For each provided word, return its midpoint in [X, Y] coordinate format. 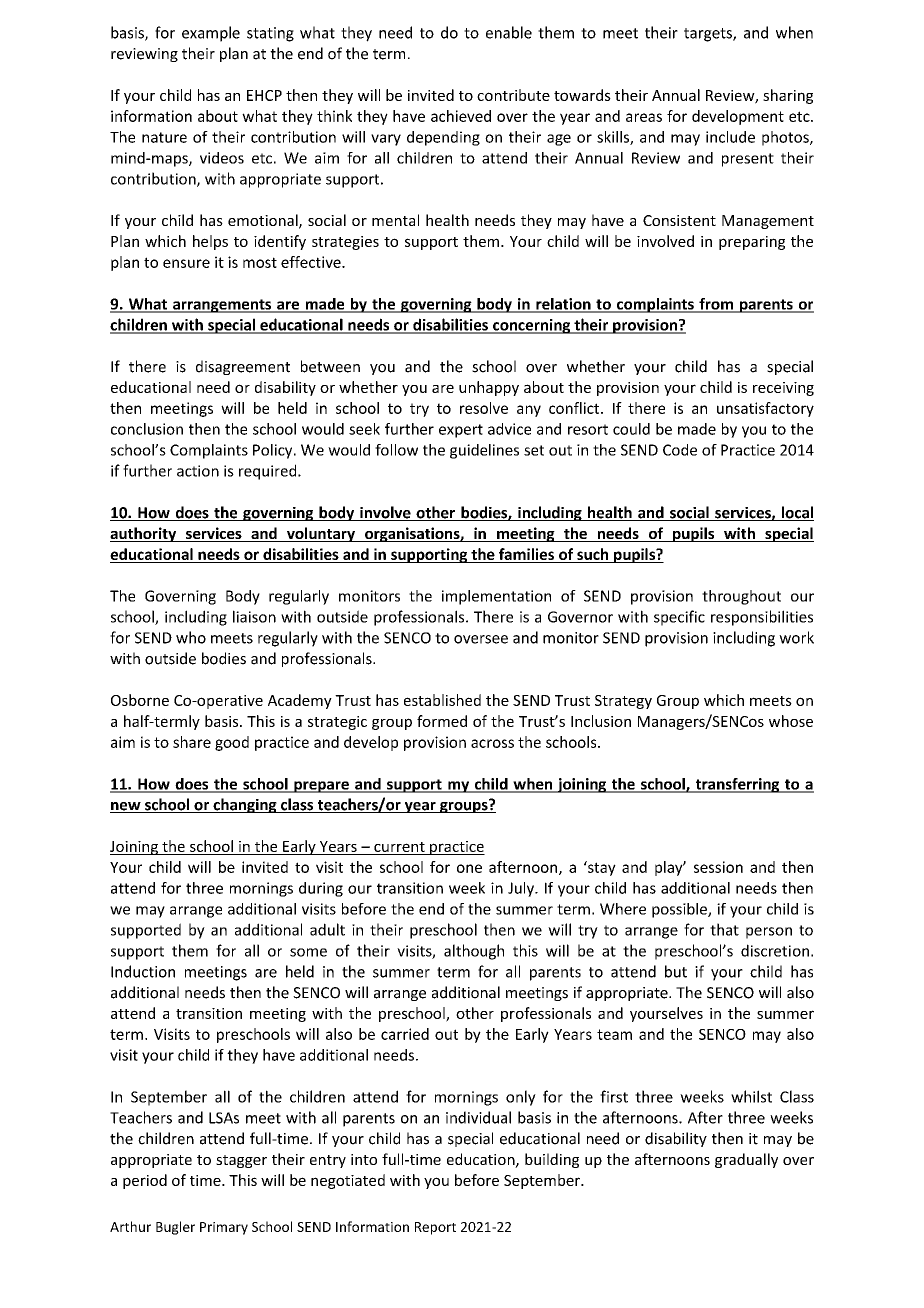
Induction [143, 971]
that [724, 929]
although [474, 952]
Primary [224, 1228]
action [198, 471]
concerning [532, 326]
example [211, 34]
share [192, 742]
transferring [737, 785]
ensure [186, 263]
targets [709, 35]
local [796, 513]
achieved [461, 116]
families [526, 555]
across [492, 743]
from [716, 305]
